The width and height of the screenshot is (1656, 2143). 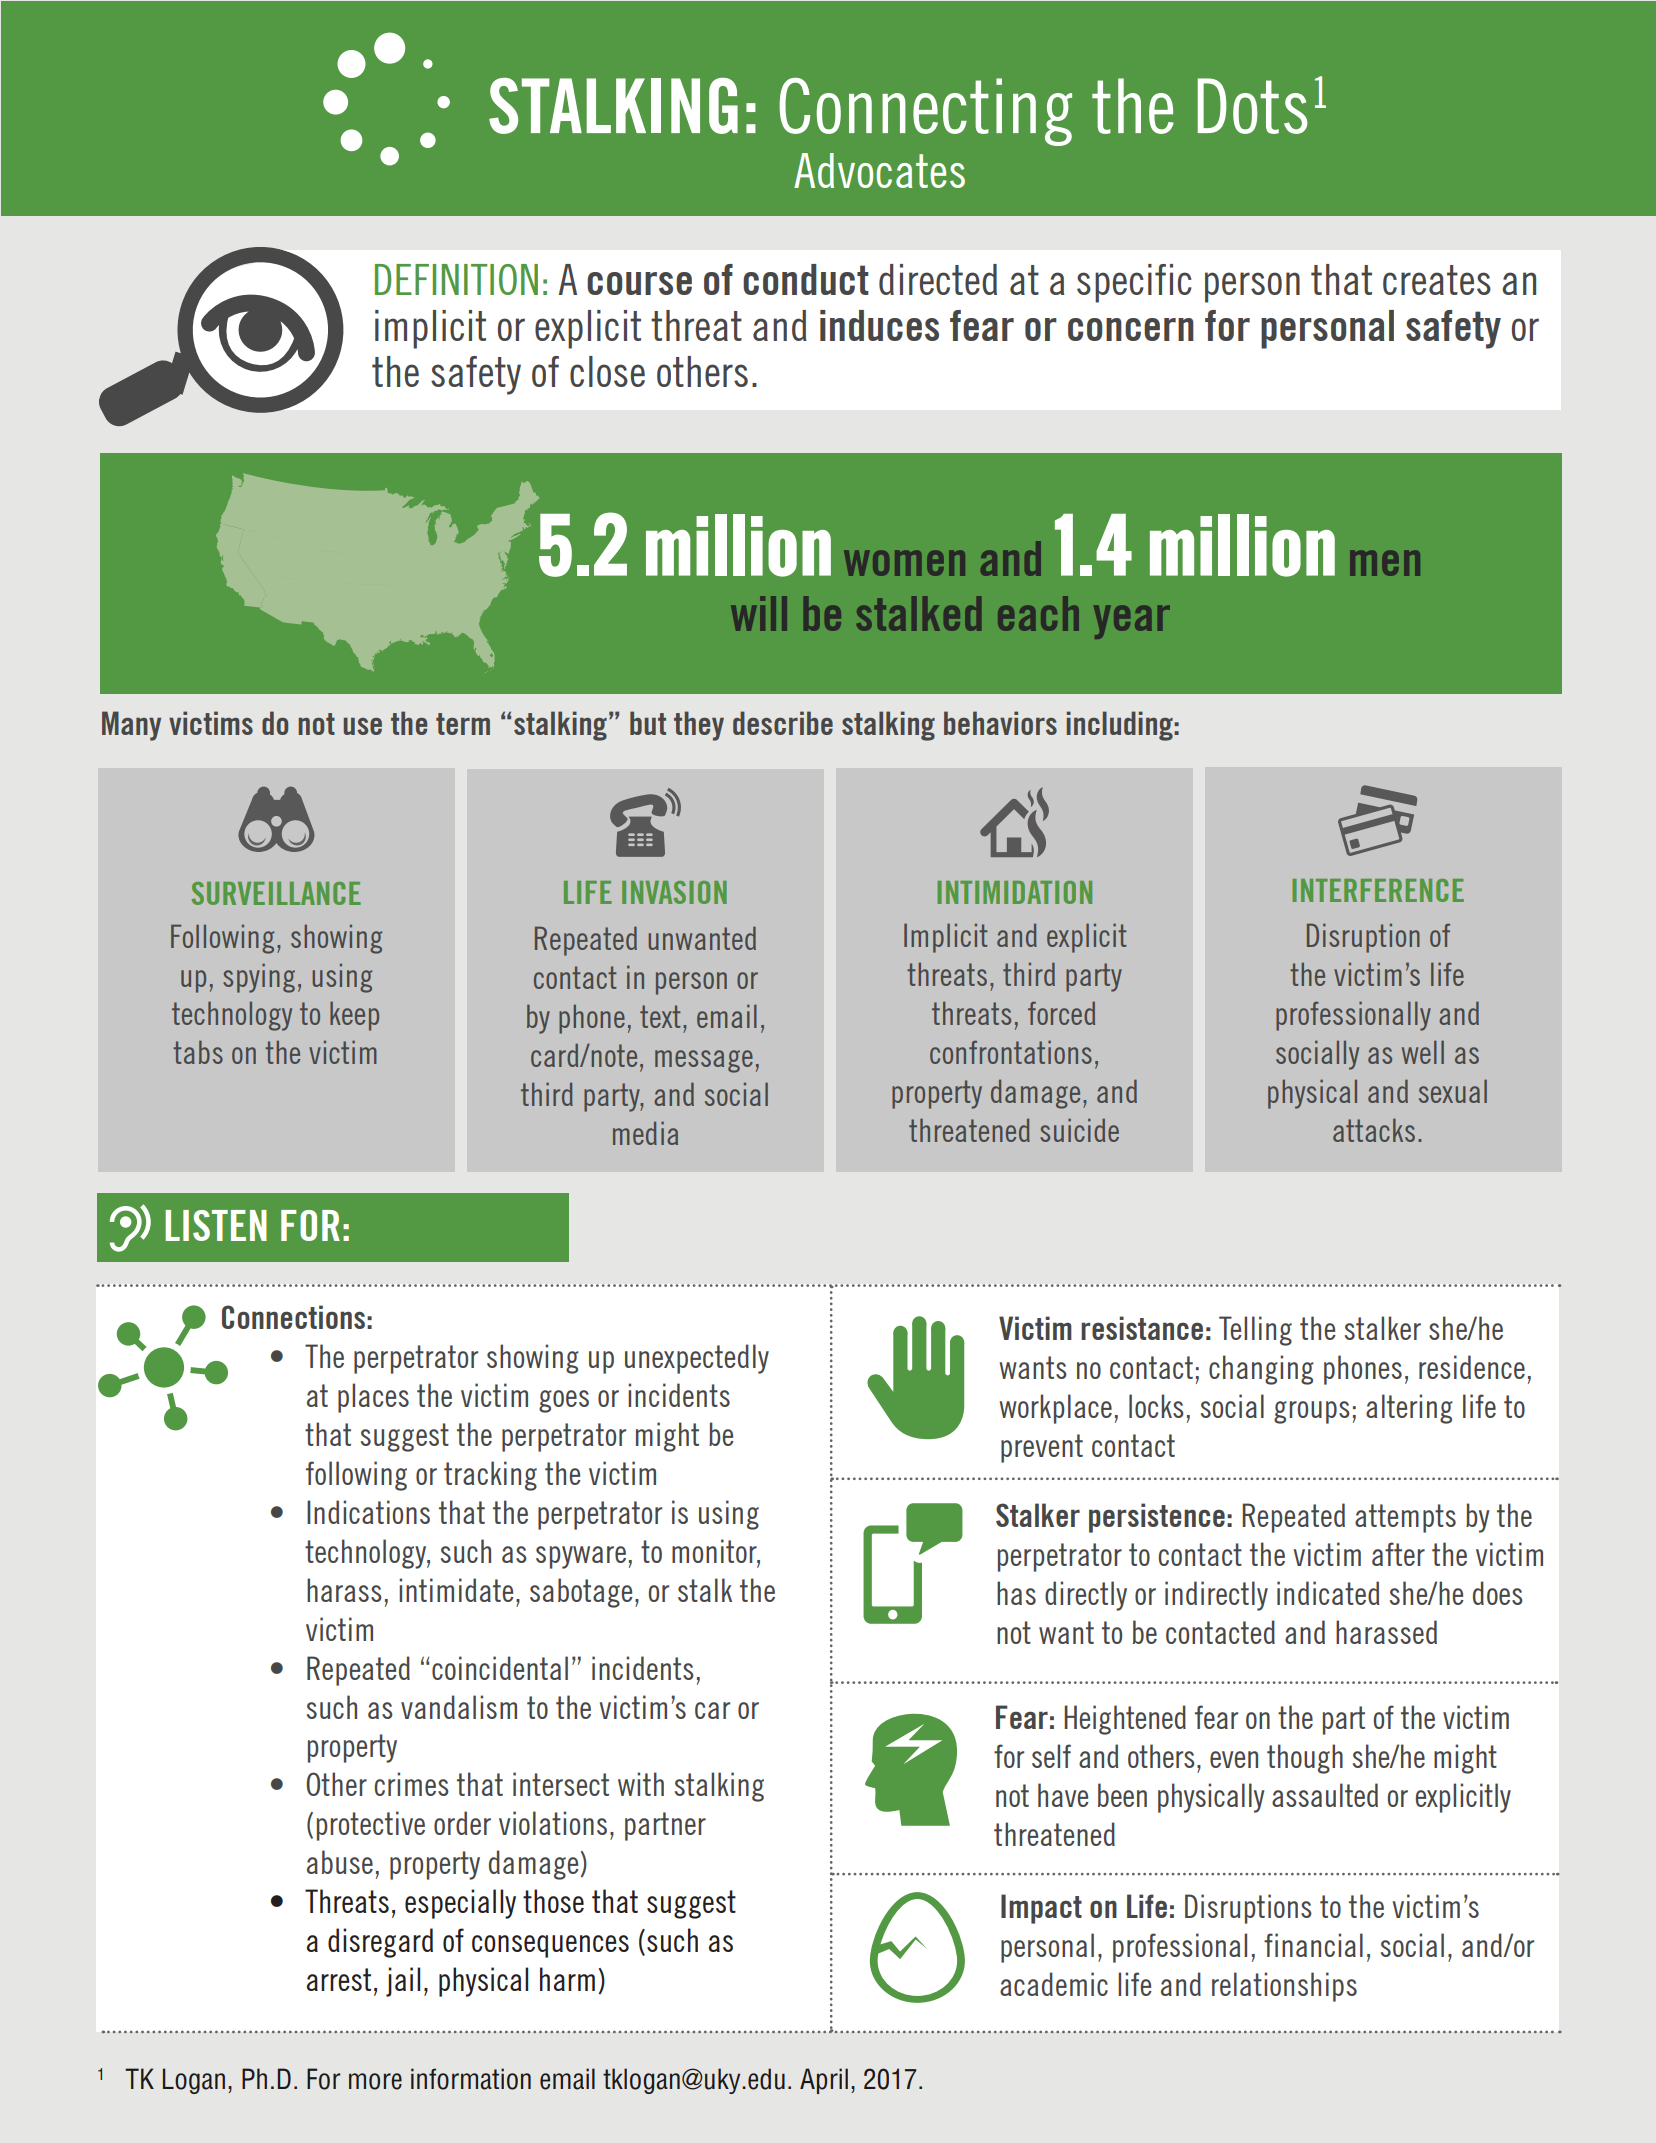 What do you see at coordinates (456, 279) in the screenshot?
I see `DEFINITION` at bounding box center [456, 279].
